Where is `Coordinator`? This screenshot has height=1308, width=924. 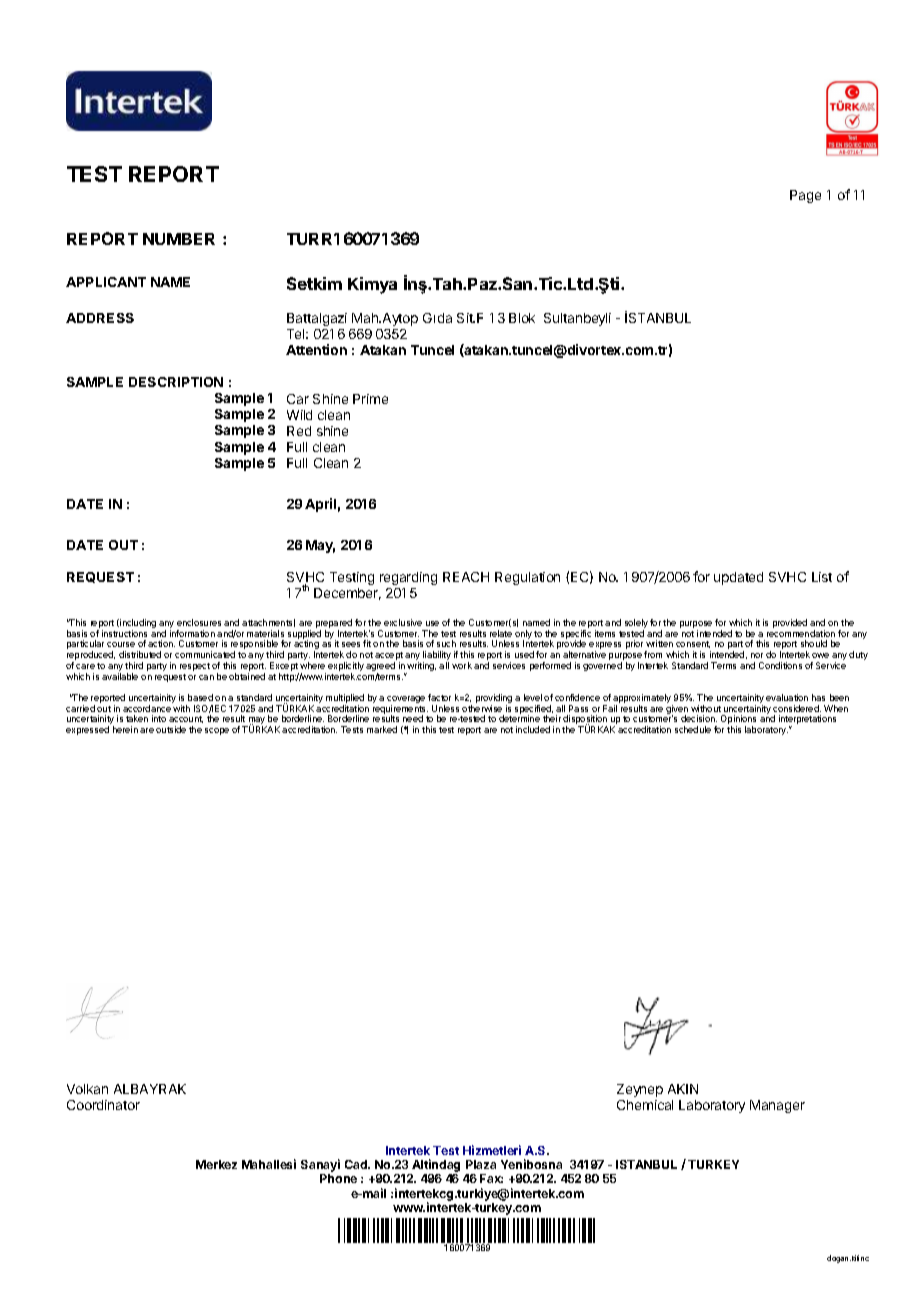 Coordinator is located at coordinates (103, 1105).
